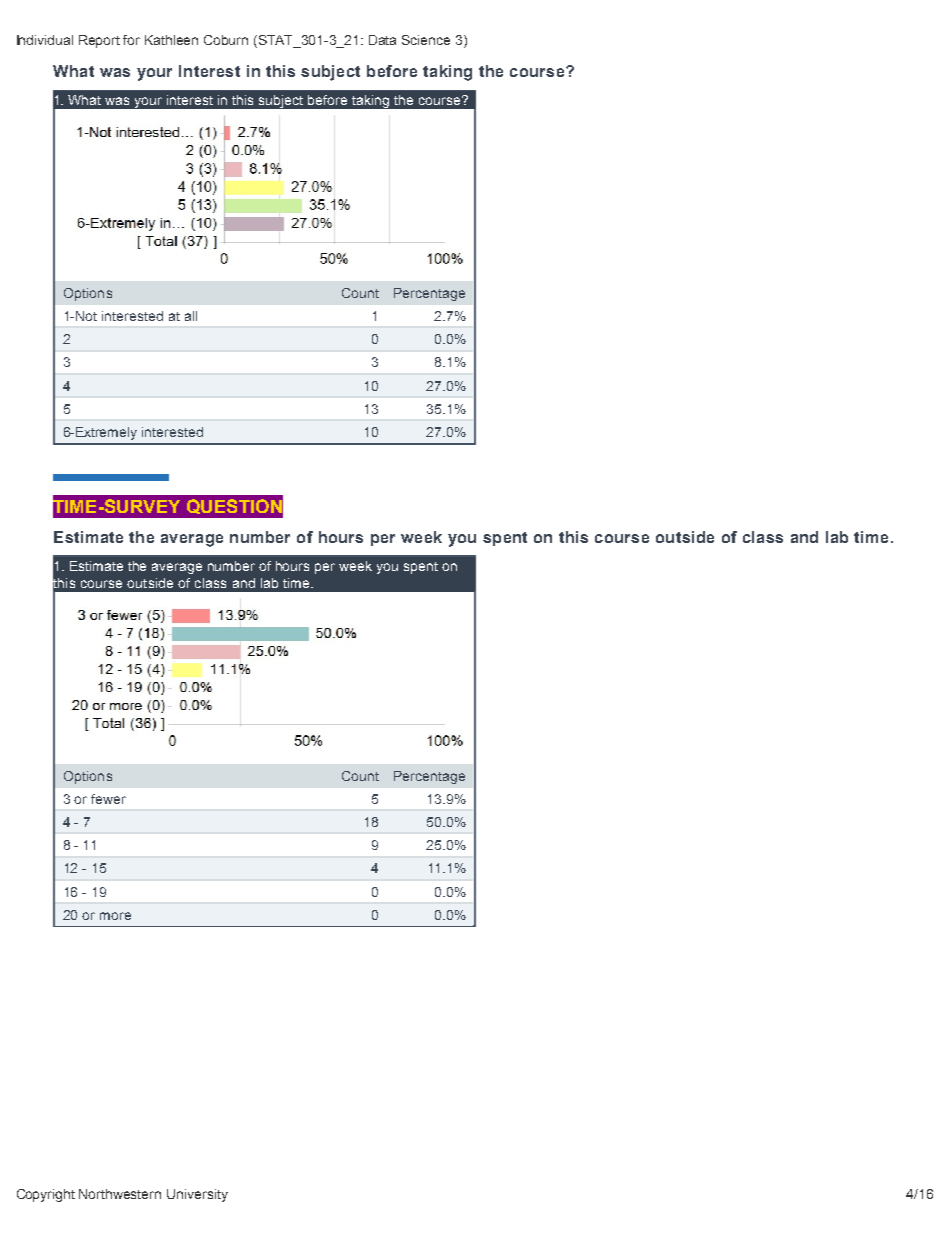  What do you see at coordinates (382, 40) in the screenshot?
I see `Data` at bounding box center [382, 40].
